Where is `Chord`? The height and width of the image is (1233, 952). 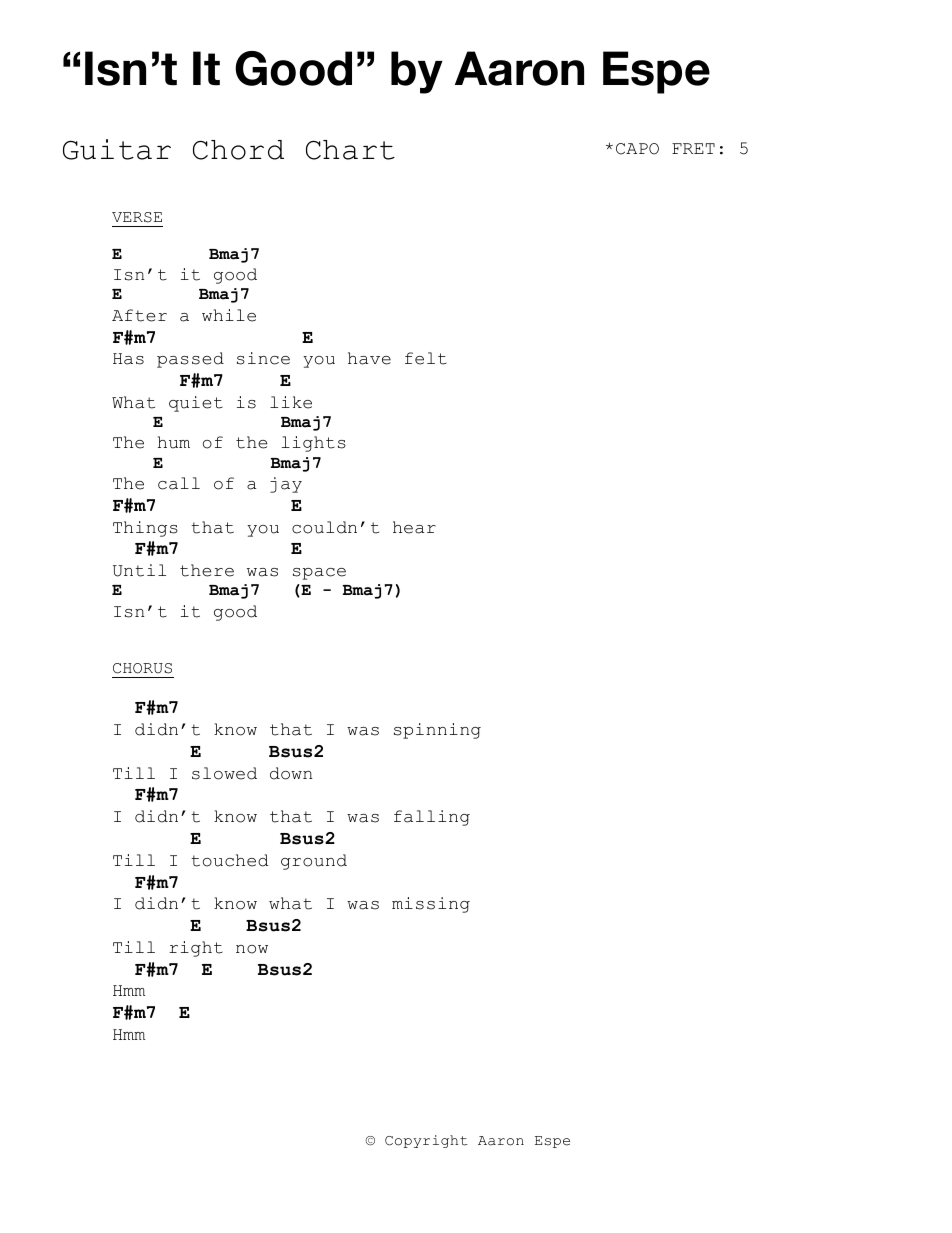
Chord is located at coordinates (238, 150).
